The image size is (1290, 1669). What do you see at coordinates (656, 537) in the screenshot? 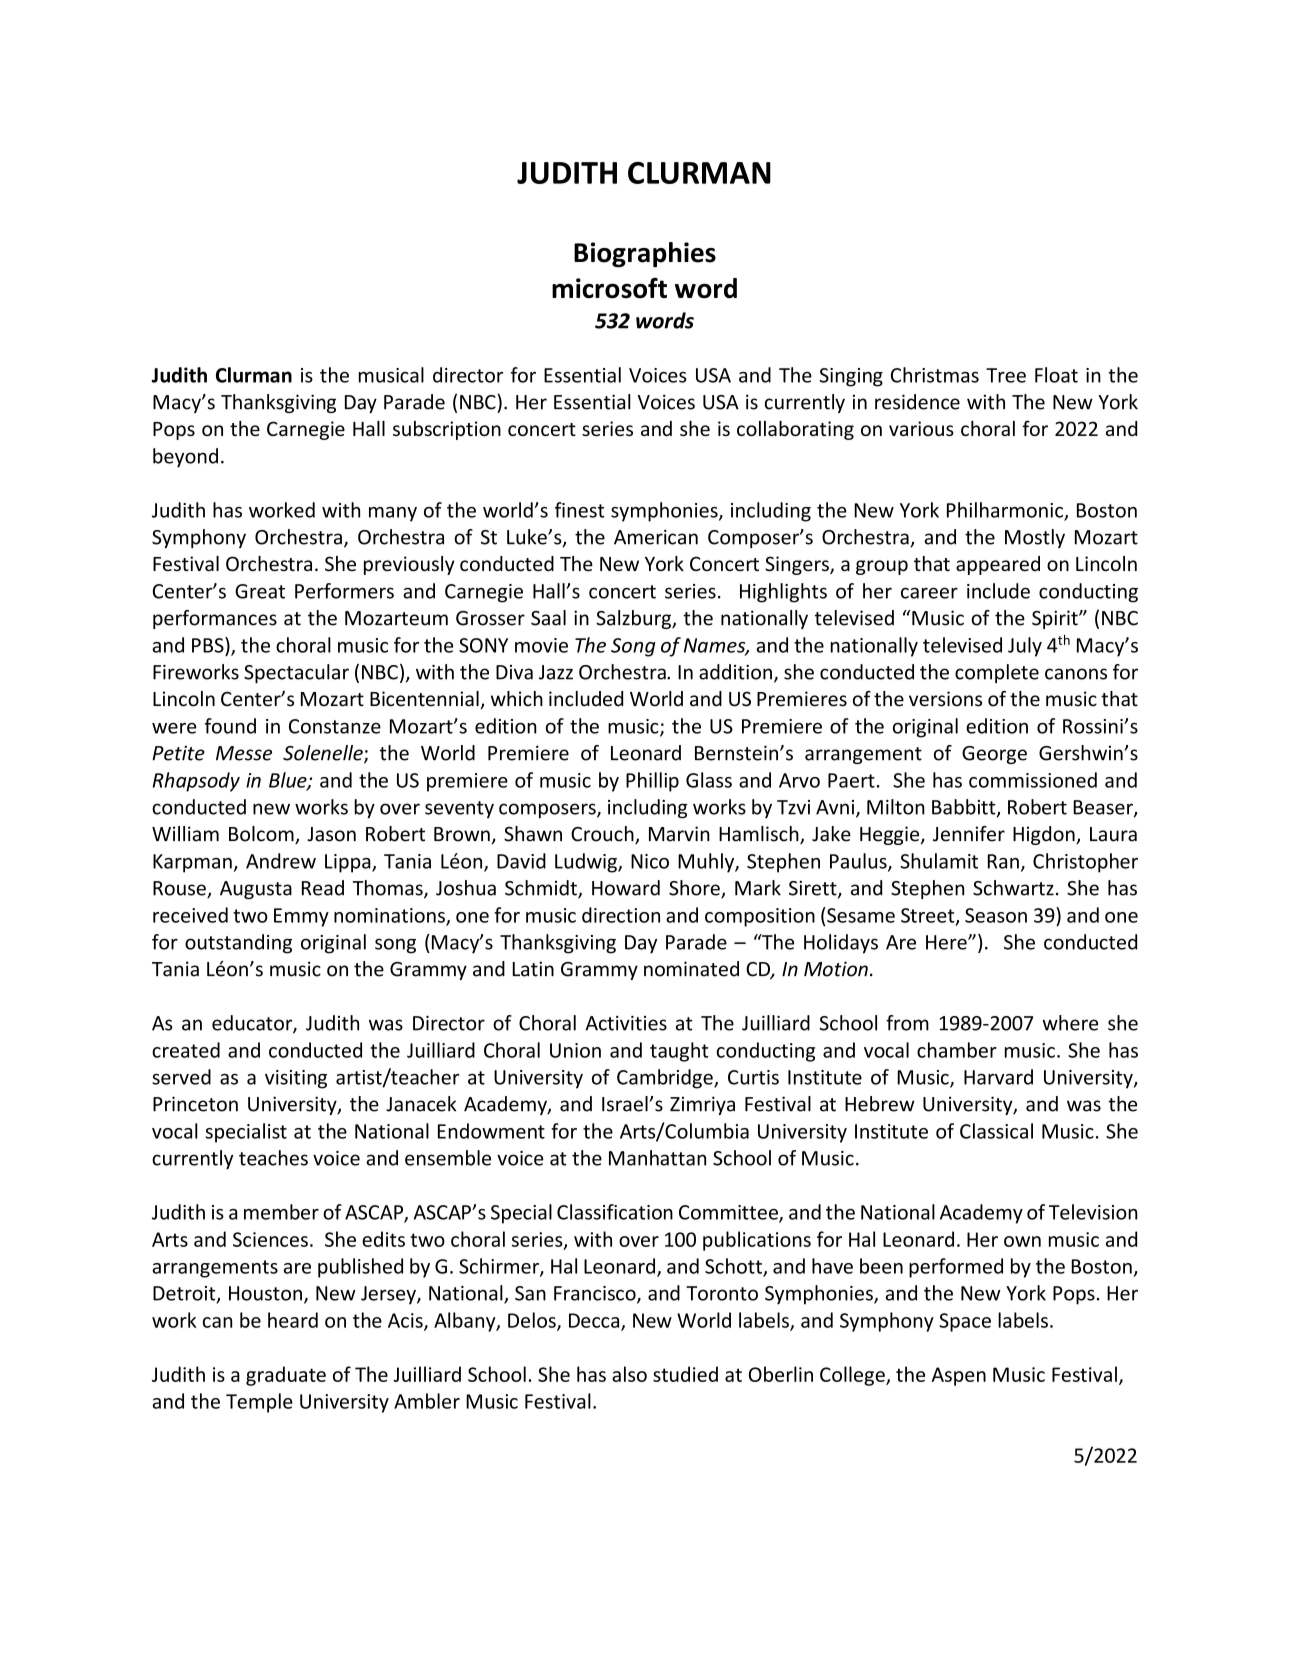
I see `American` at bounding box center [656, 537].
